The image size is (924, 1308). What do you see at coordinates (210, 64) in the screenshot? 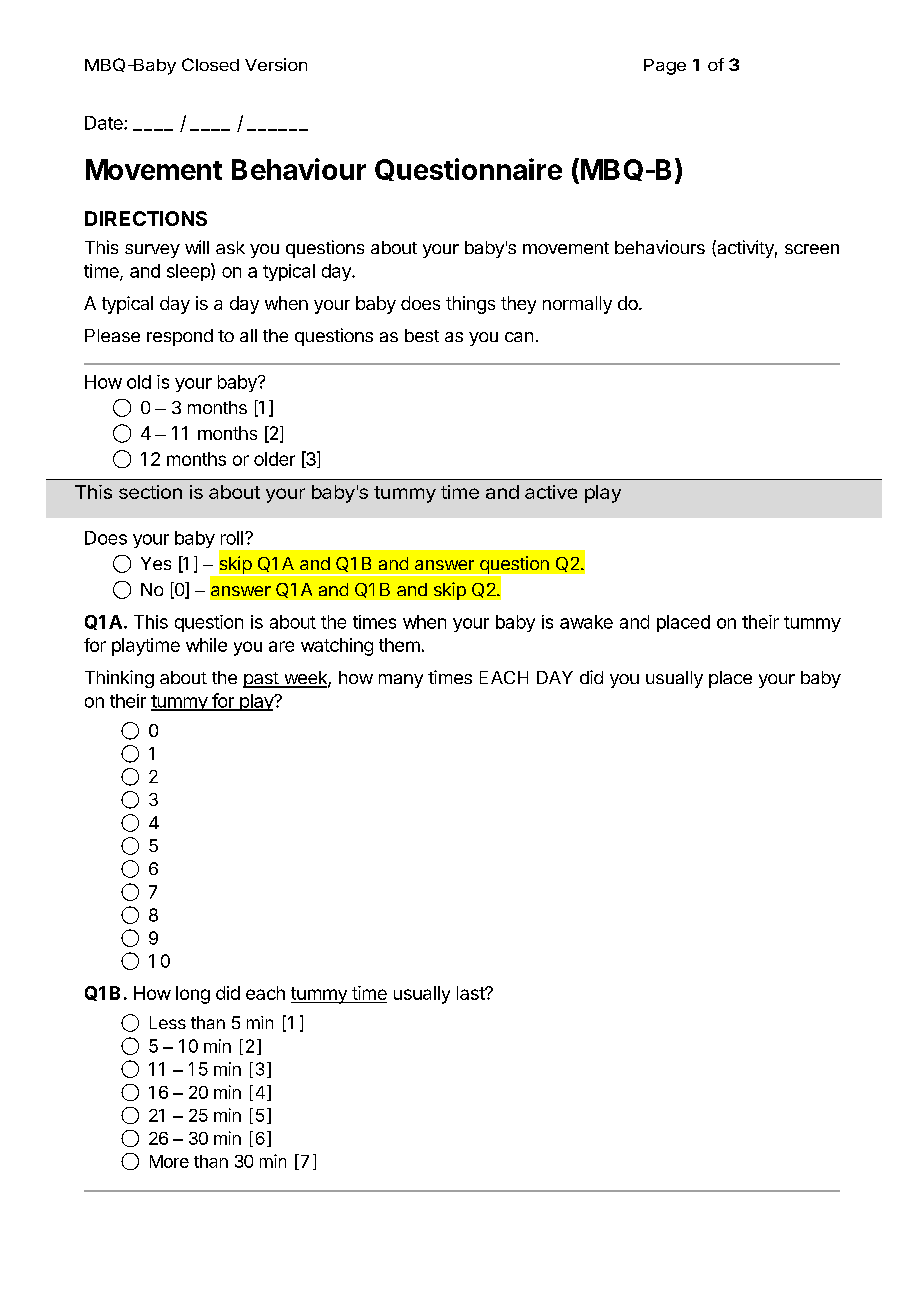
I see `Closed` at bounding box center [210, 64].
